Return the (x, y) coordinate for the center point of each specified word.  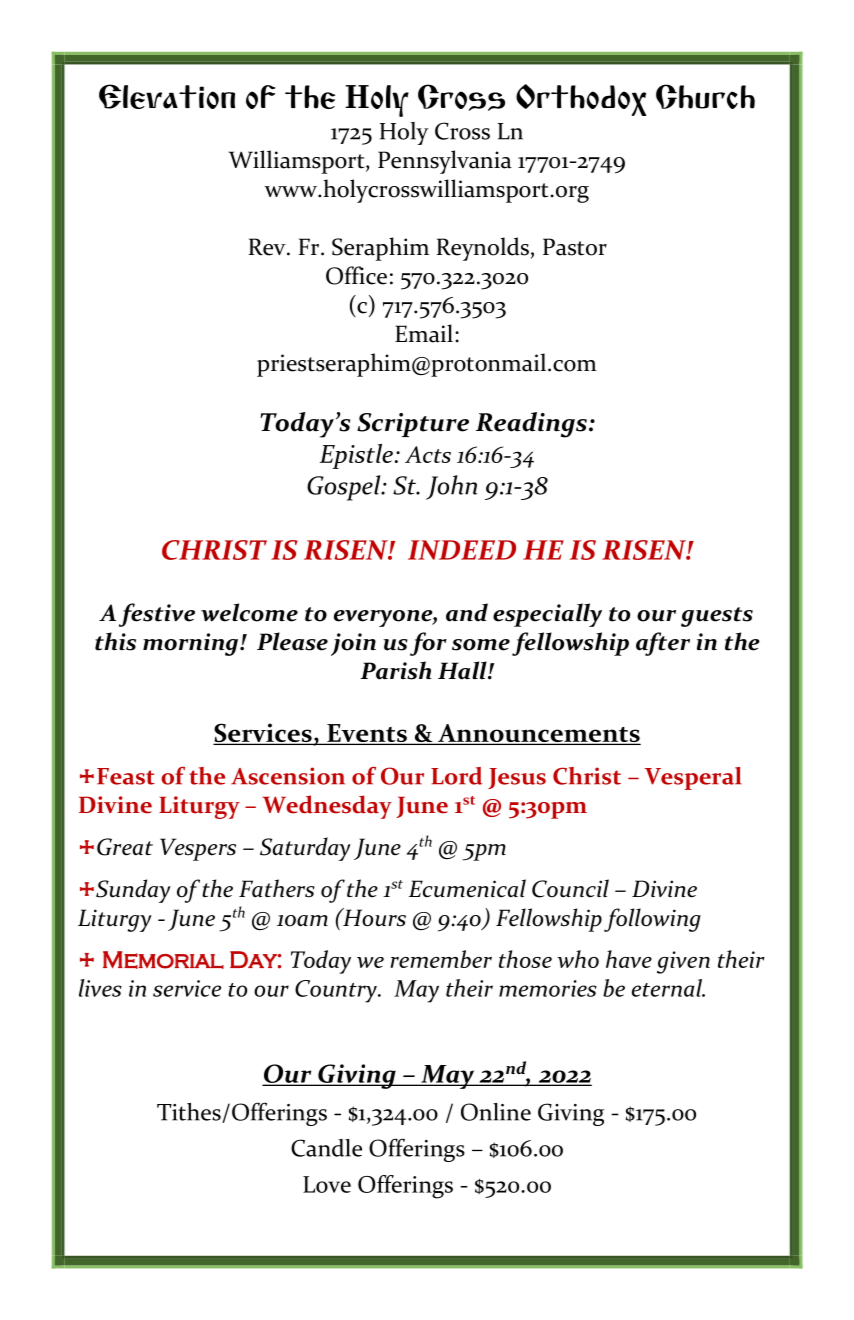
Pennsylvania (445, 162)
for (428, 644)
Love (327, 1184)
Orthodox (581, 100)
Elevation (167, 96)
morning (190, 644)
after (663, 644)
